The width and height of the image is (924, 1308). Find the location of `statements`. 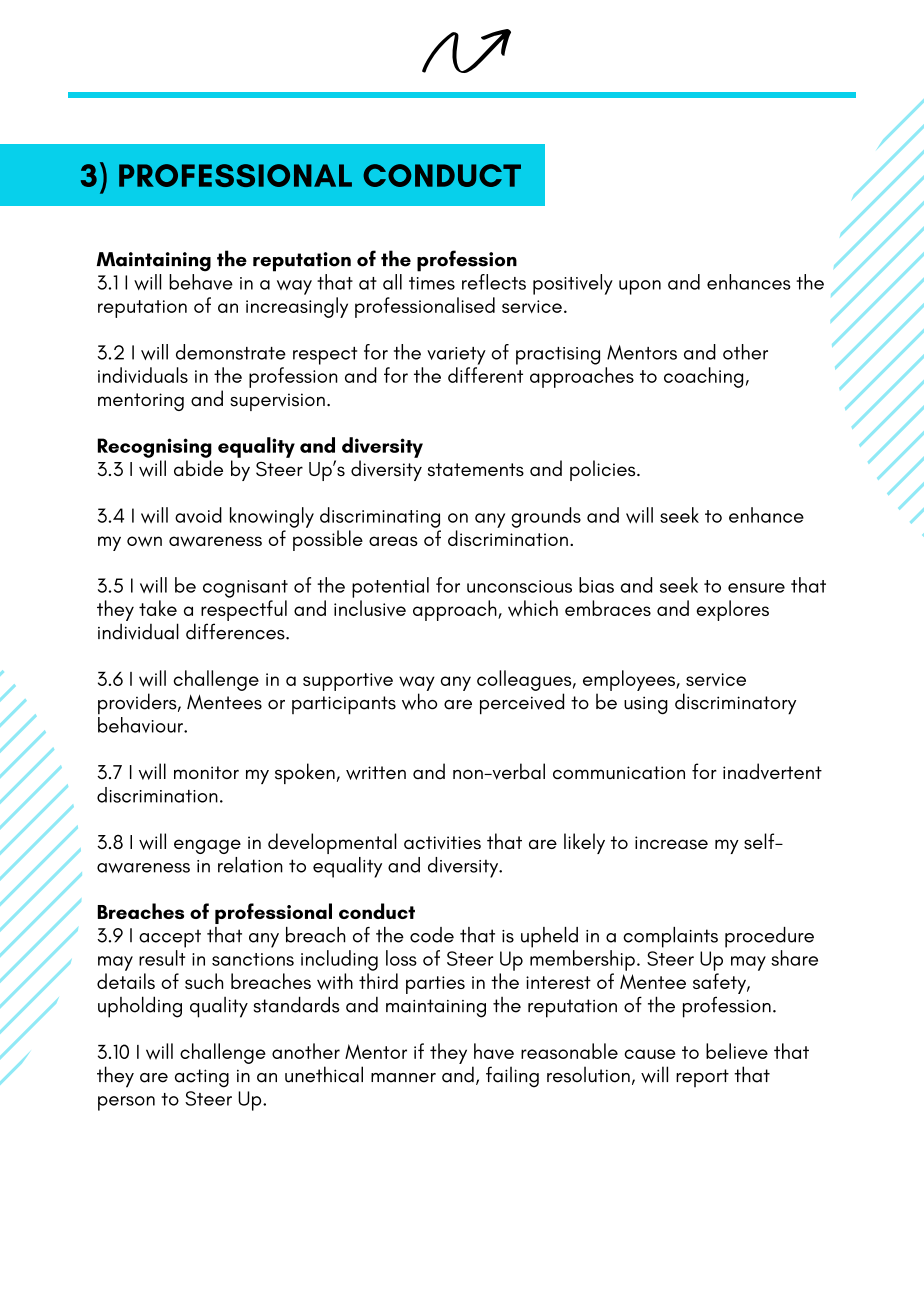

statements is located at coordinates (476, 470).
